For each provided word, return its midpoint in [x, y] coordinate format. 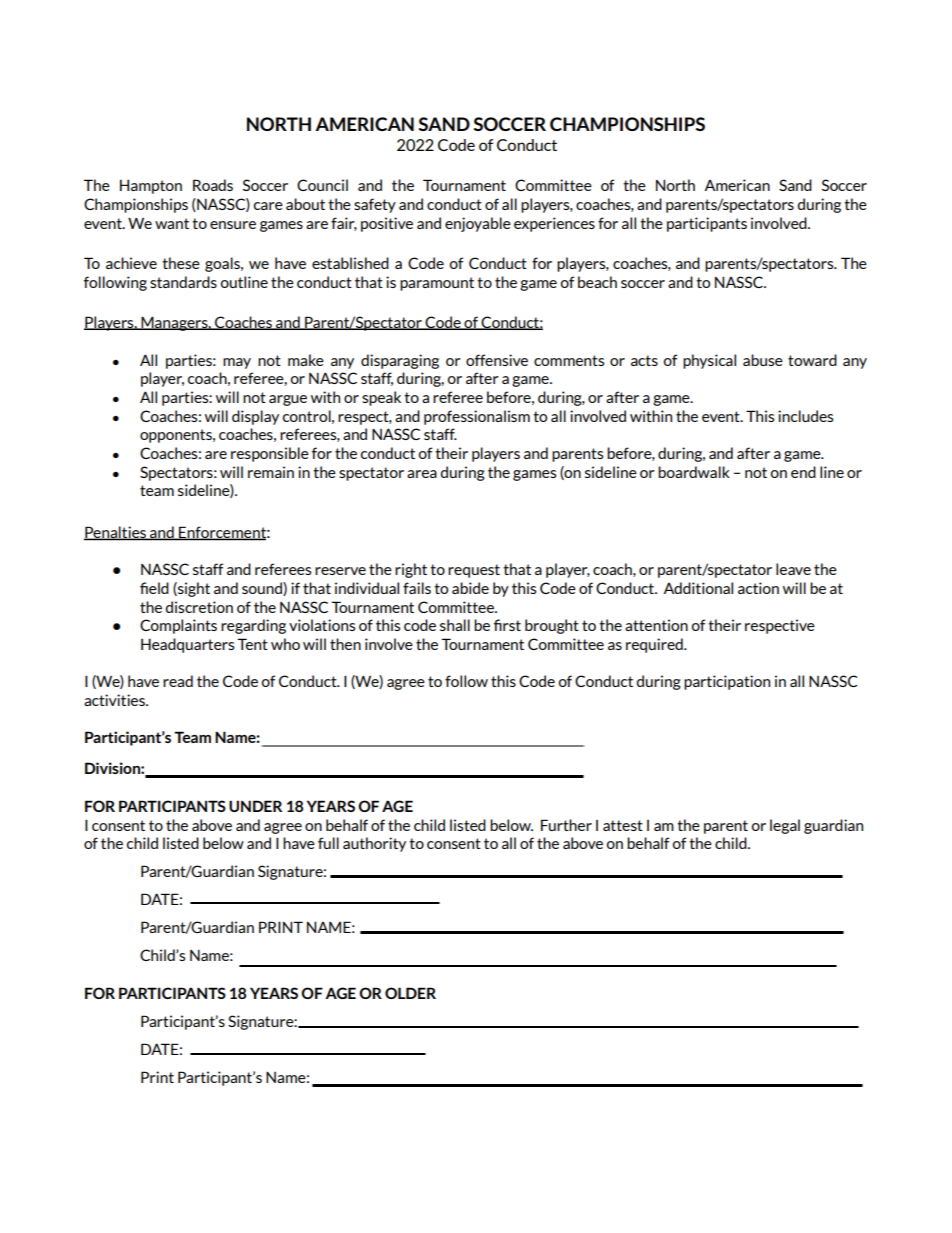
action [758, 588]
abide [470, 588]
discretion [199, 607]
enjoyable [478, 224]
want [172, 223]
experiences [554, 224]
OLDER [410, 993]
